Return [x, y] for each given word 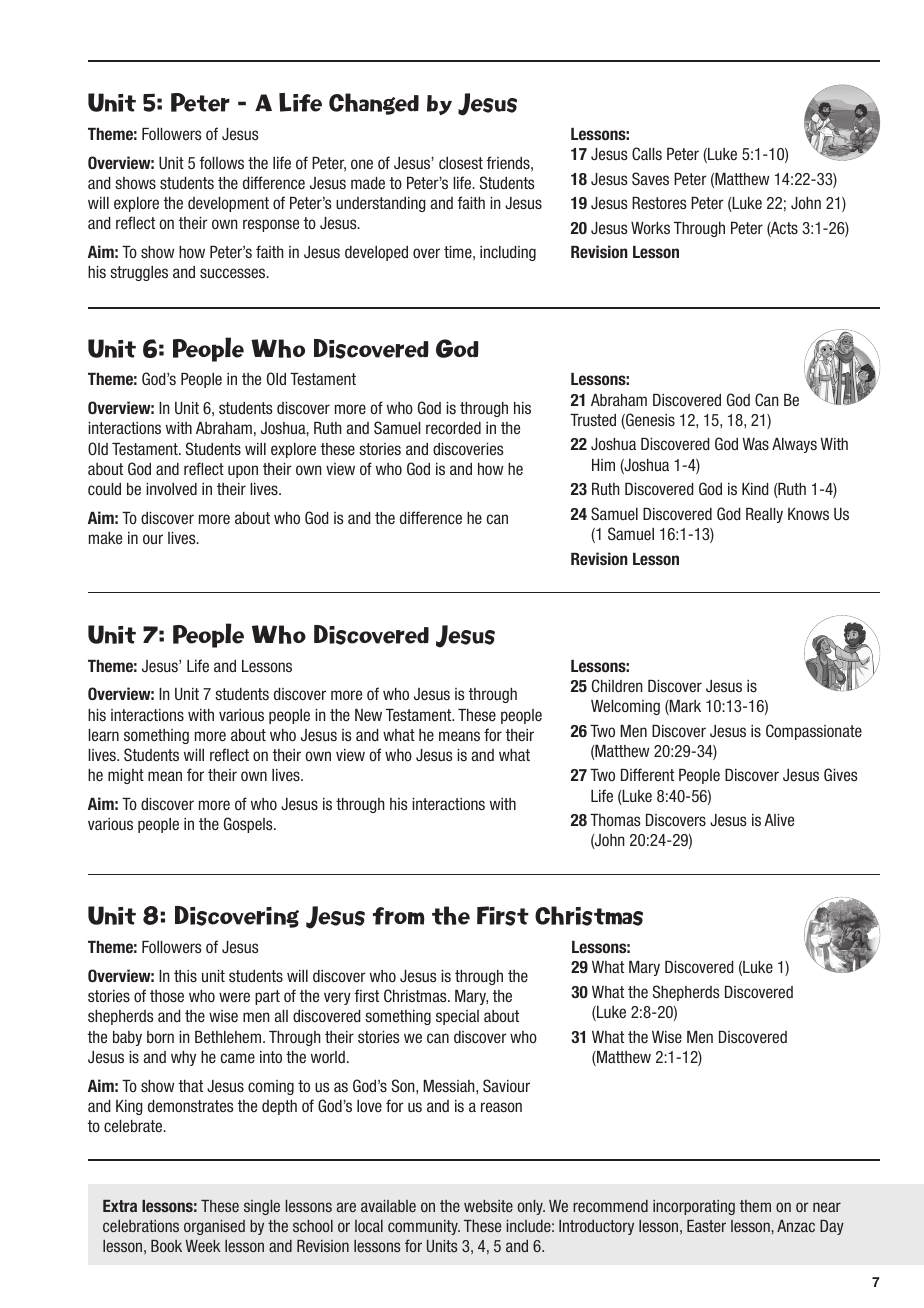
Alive [779, 820]
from [398, 916]
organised [214, 1227]
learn [103, 735]
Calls [647, 153]
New [368, 715]
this [185, 976]
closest [461, 163]
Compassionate [814, 732]
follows [222, 162]
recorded [453, 428]
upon [243, 471]
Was [755, 444]
